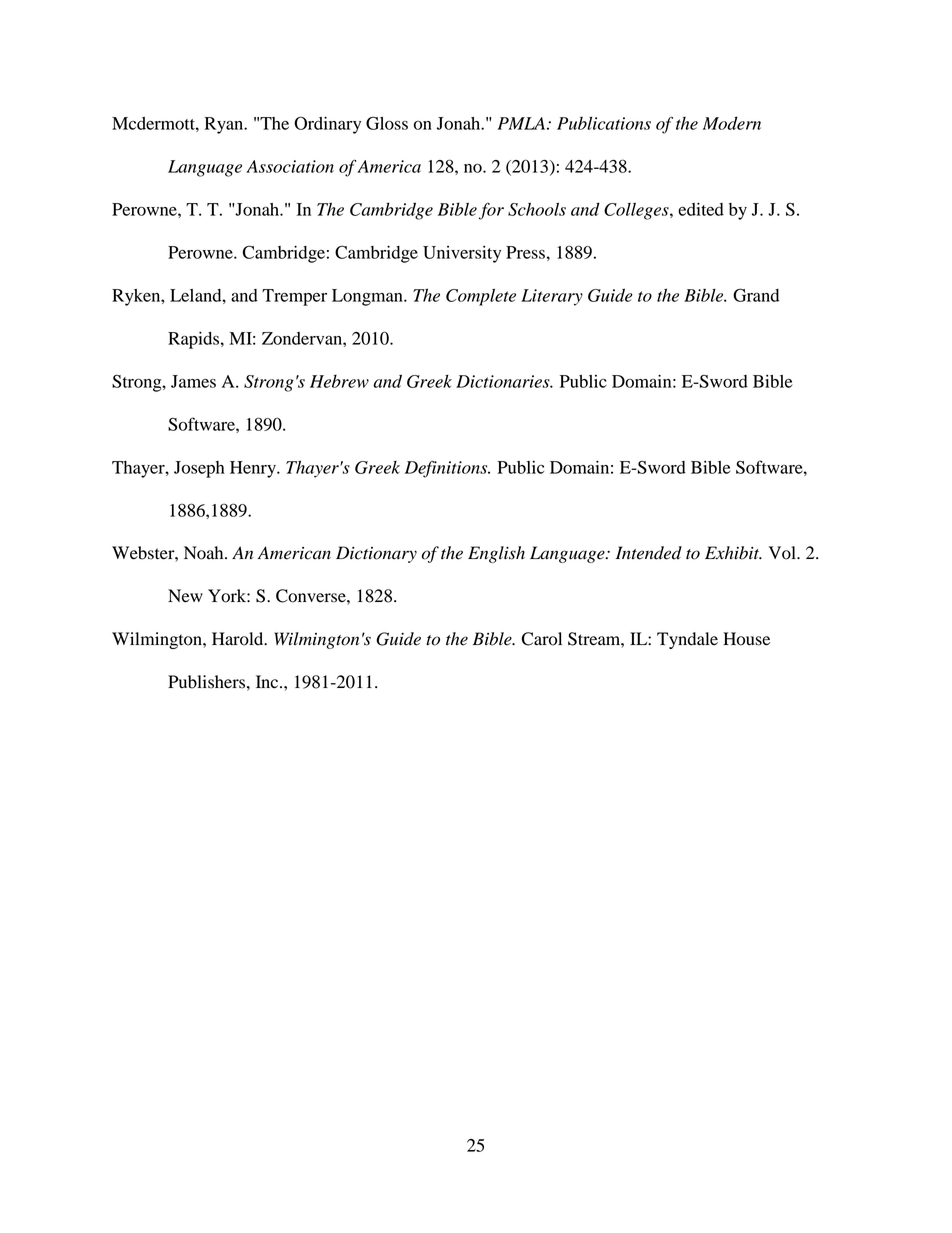 This screenshot has height=1233, width=952. What do you see at coordinates (756, 295) in the screenshot?
I see `Grand` at bounding box center [756, 295].
